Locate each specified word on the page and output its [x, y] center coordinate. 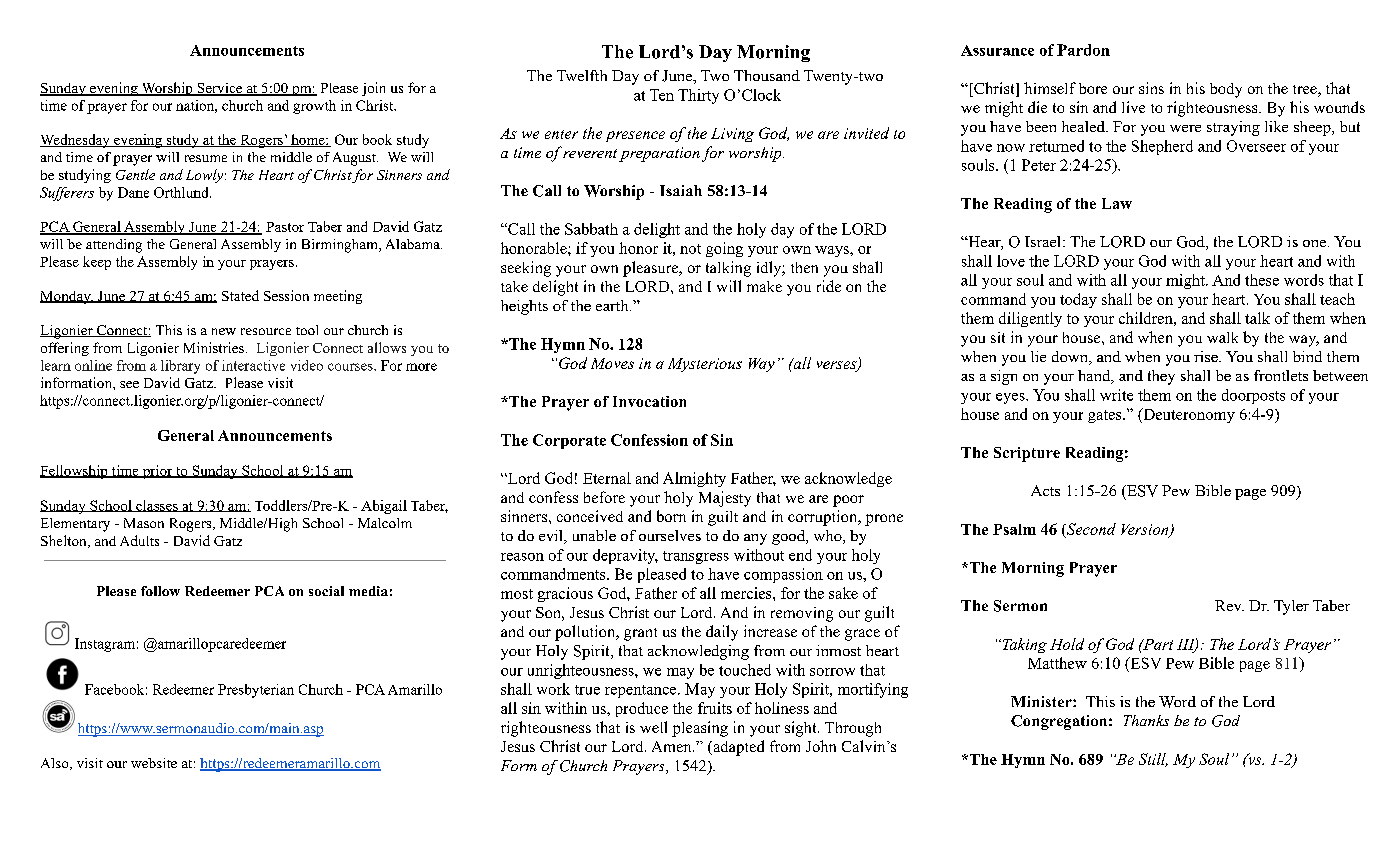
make [764, 286]
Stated [240, 295]
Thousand [767, 75]
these [1262, 280]
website [154, 763]
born [671, 516]
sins [1151, 88]
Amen [673, 746]
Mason [144, 523]
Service [219, 89]
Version [1146, 530]
